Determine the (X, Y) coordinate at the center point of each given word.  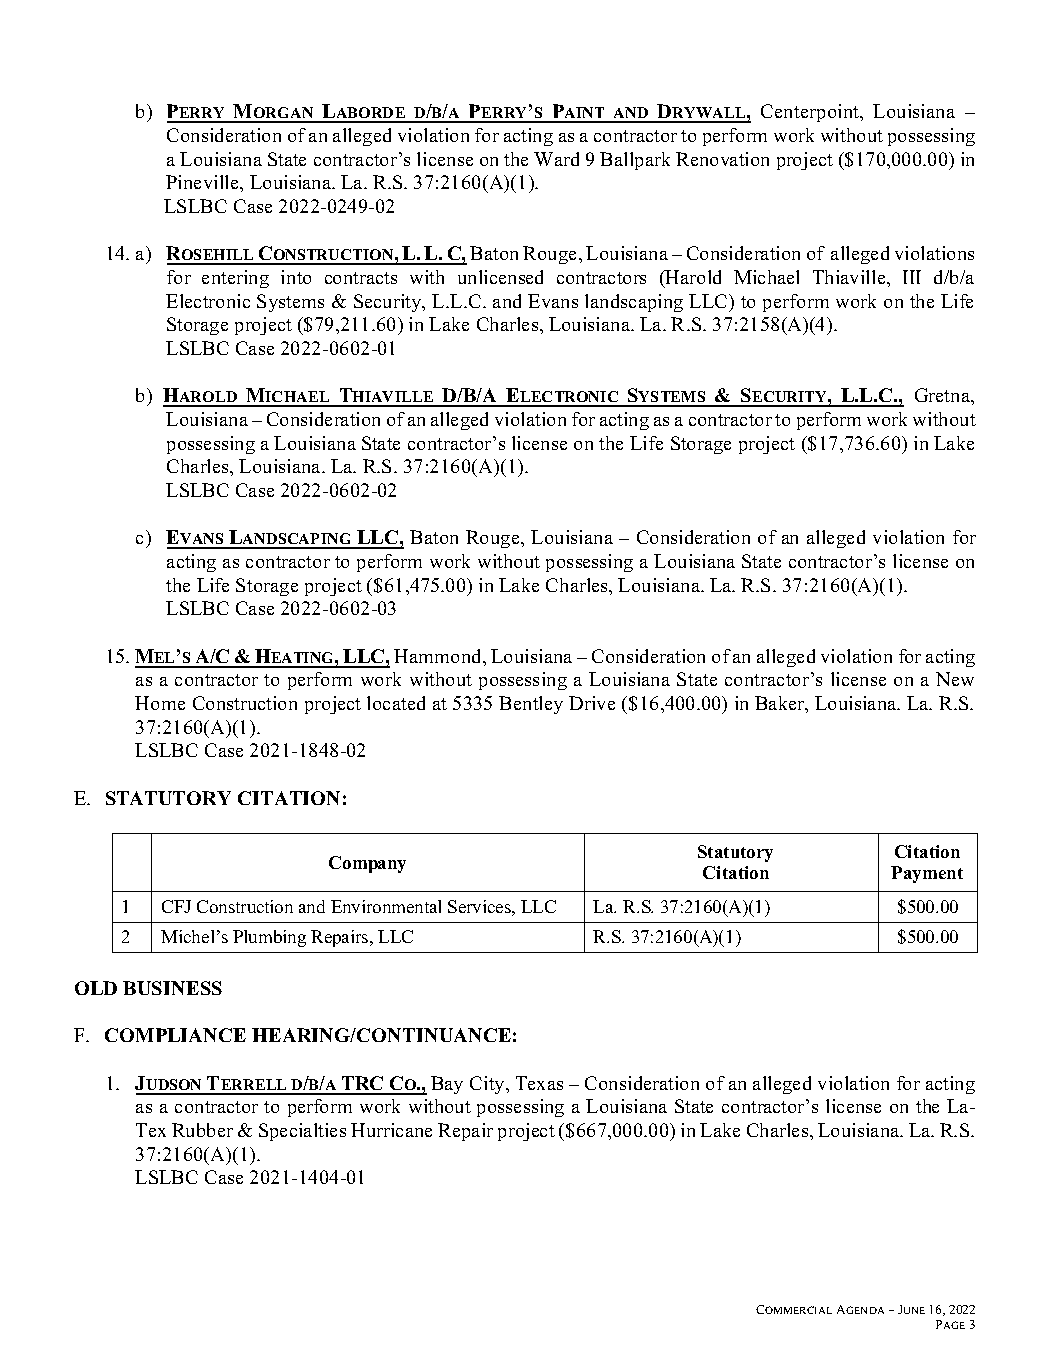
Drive (592, 703)
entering (235, 279)
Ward (556, 159)
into (296, 277)
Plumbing (269, 938)
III (912, 277)
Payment (927, 874)
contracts (361, 278)
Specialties (302, 1132)
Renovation (722, 159)
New (955, 679)
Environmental (386, 906)
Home (160, 703)
